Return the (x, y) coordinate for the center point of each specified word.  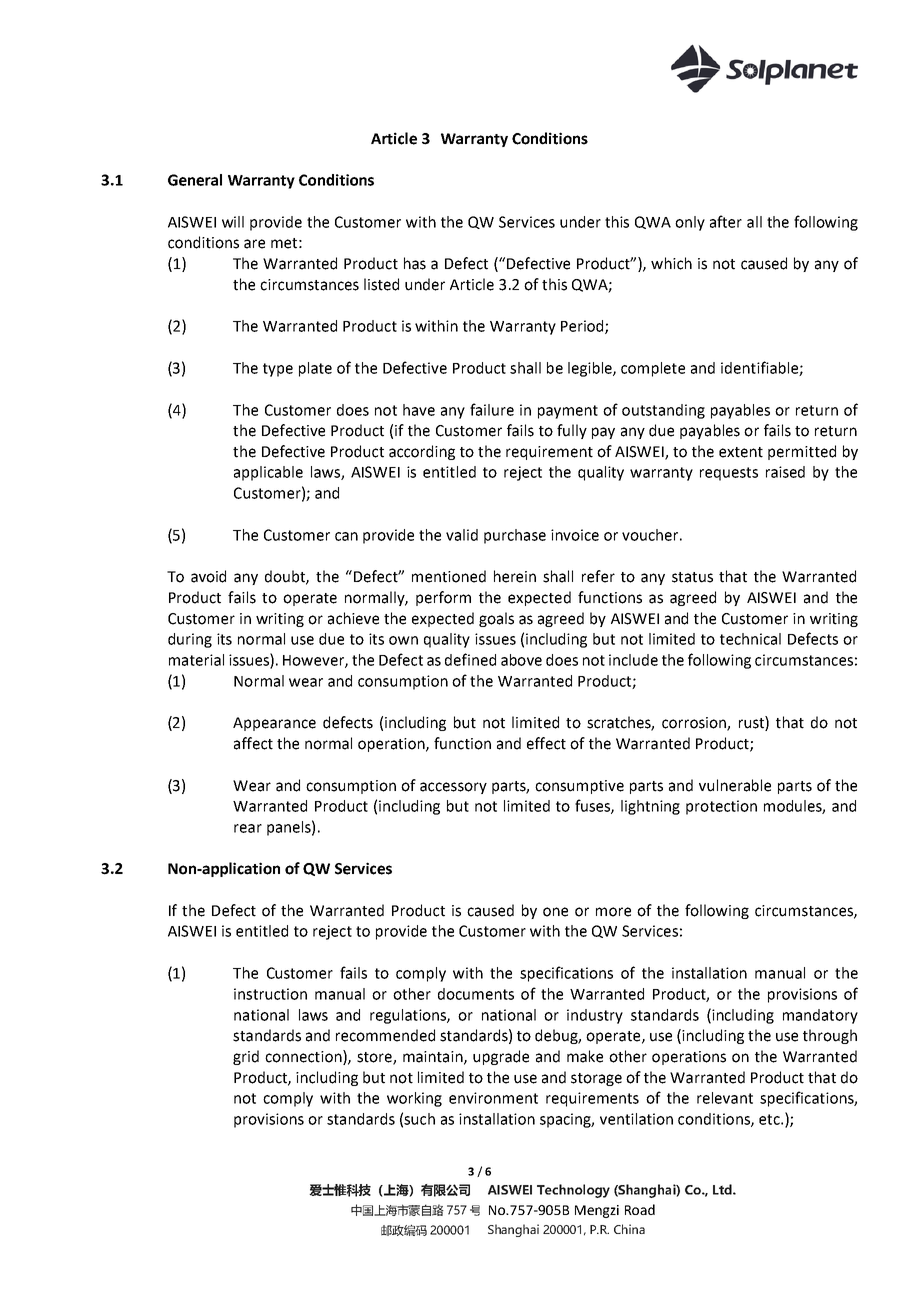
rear (248, 828)
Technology (573, 1191)
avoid (208, 576)
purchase (515, 536)
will (233, 222)
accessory (453, 788)
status (692, 577)
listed (381, 284)
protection (721, 807)
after (726, 221)
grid (246, 1057)
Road (640, 1209)
